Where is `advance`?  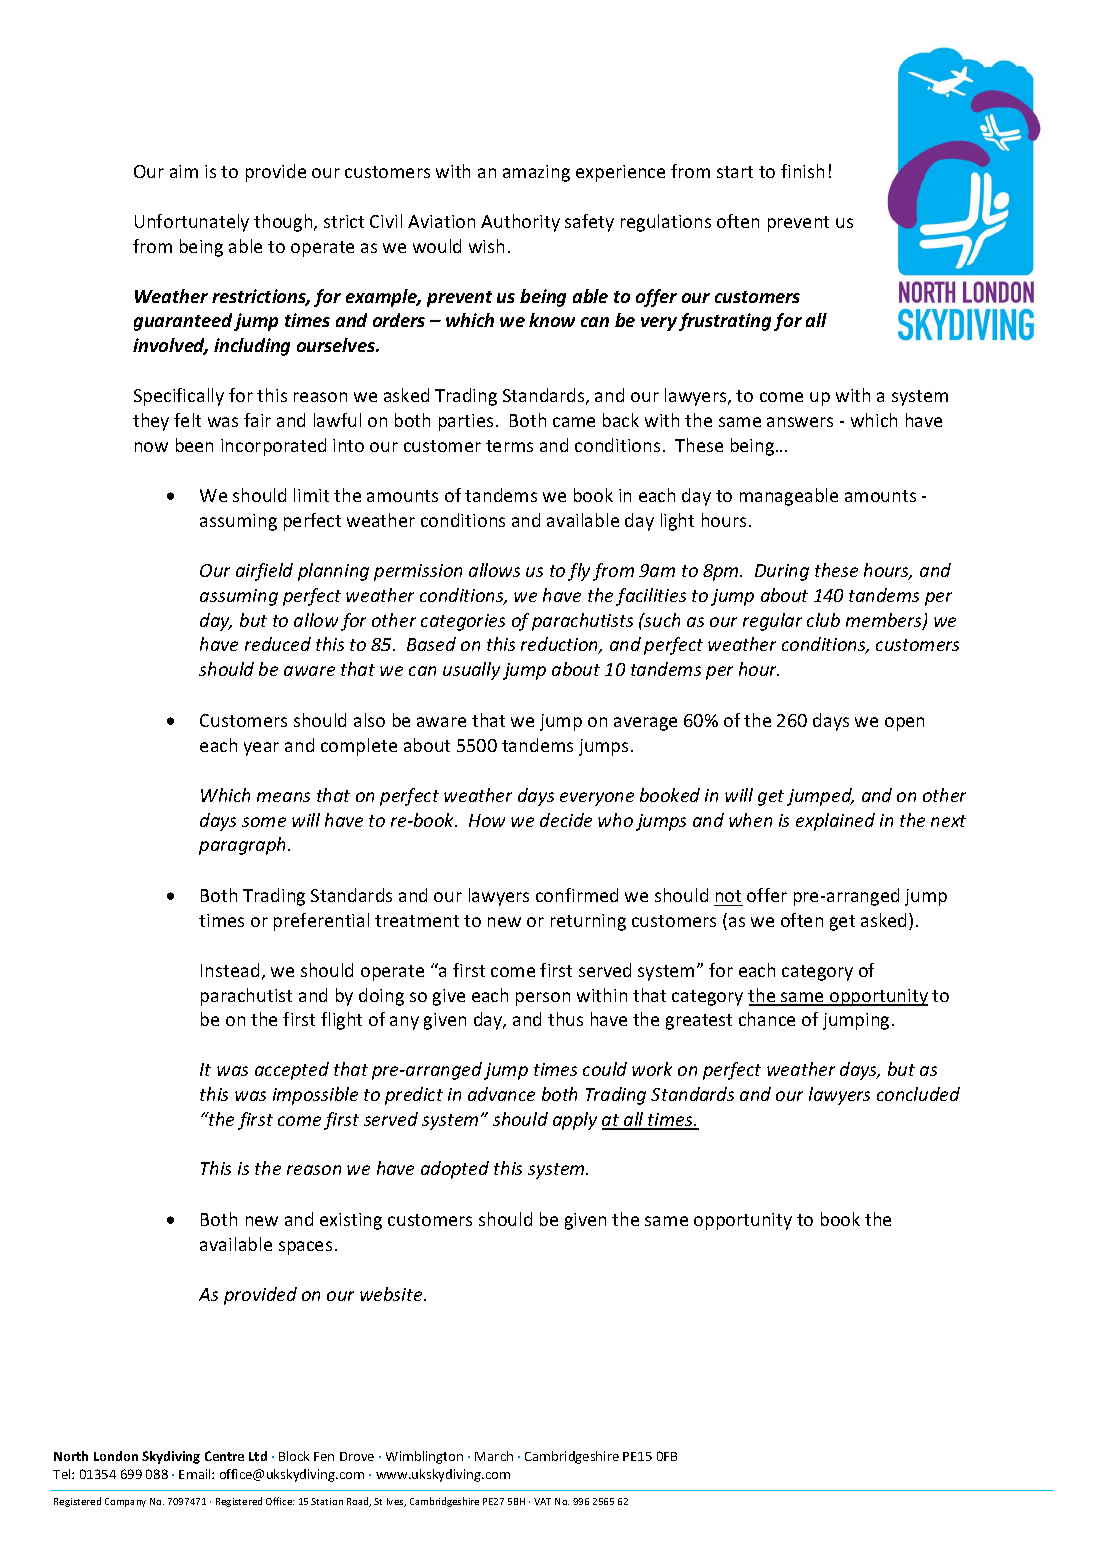 advance is located at coordinates (501, 1094).
